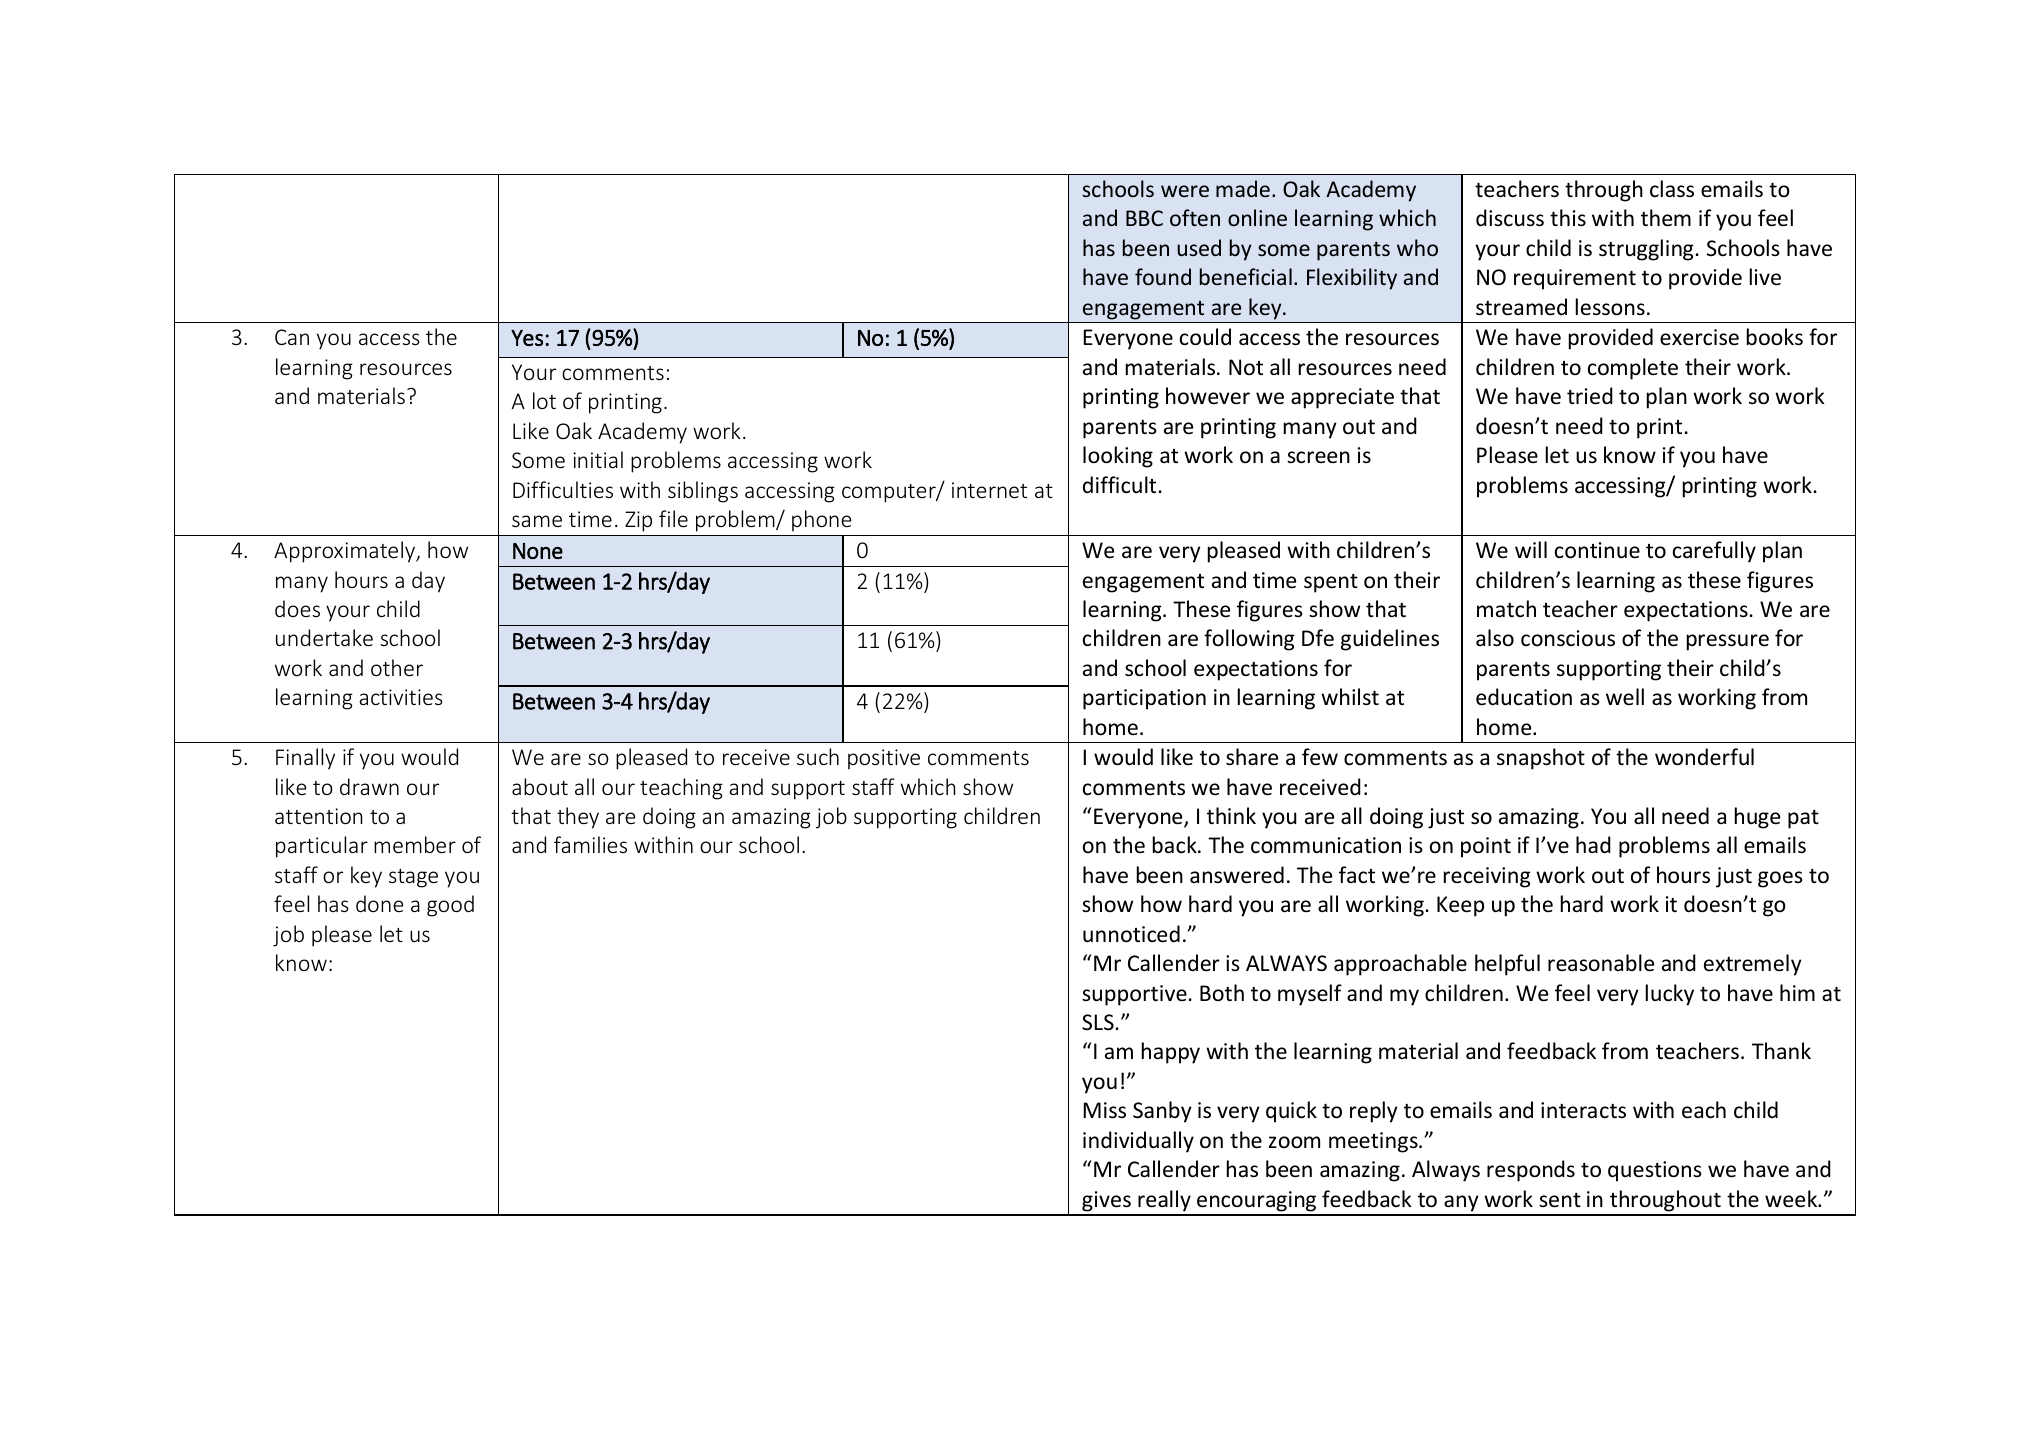 The height and width of the image is (1435, 2029). I want to click on Yes, so click(527, 338).
